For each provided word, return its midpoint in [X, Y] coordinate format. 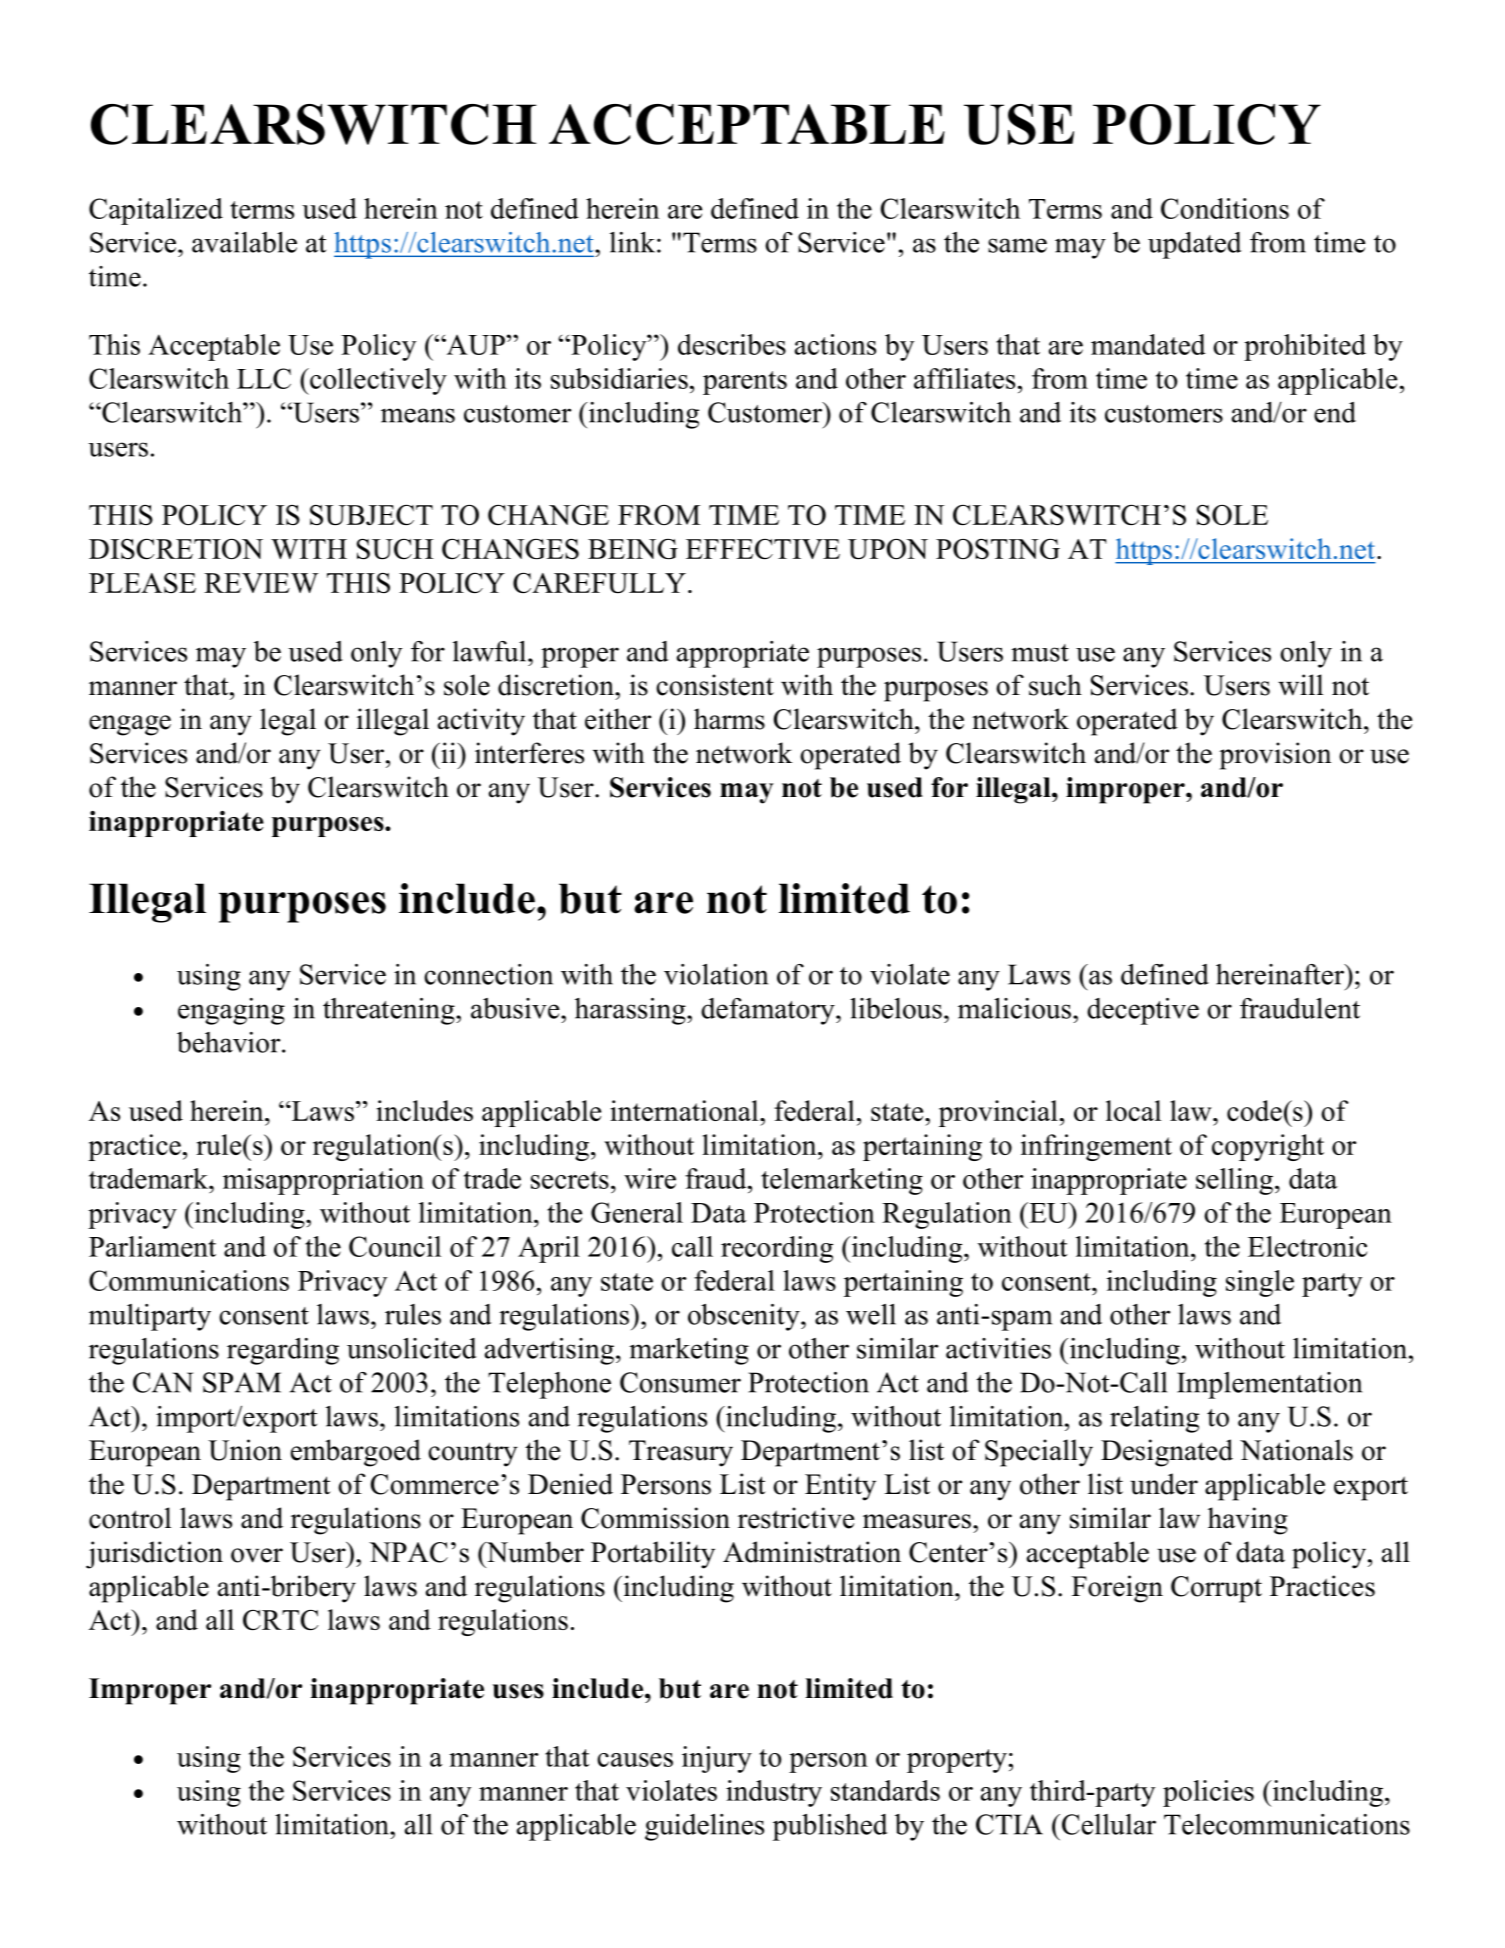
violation [716, 974]
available [244, 242]
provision [1275, 756]
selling [1234, 1181]
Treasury [681, 1453]
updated [1195, 245]
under [1164, 1484]
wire [650, 1178]
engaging [231, 1011]
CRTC [280, 1620]
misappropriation [323, 1181]
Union [245, 1450]
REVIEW [261, 583]
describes [732, 344]
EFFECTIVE [763, 549]
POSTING [998, 549]
